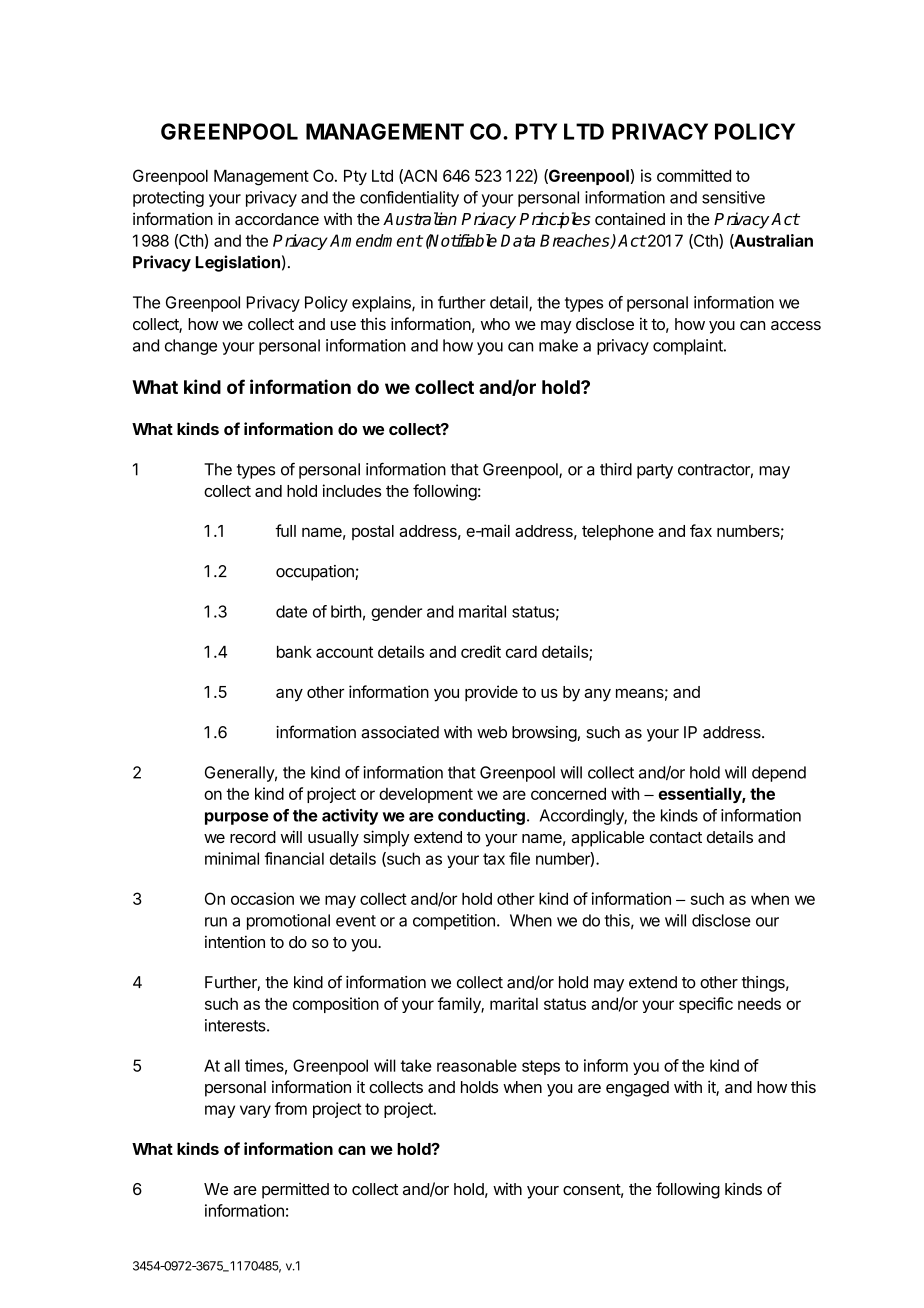 The height and width of the document is (1308, 924). What do you see at coordinates (277, 219) in the document?
I see `accordance` at bounding box center [277, 219].
